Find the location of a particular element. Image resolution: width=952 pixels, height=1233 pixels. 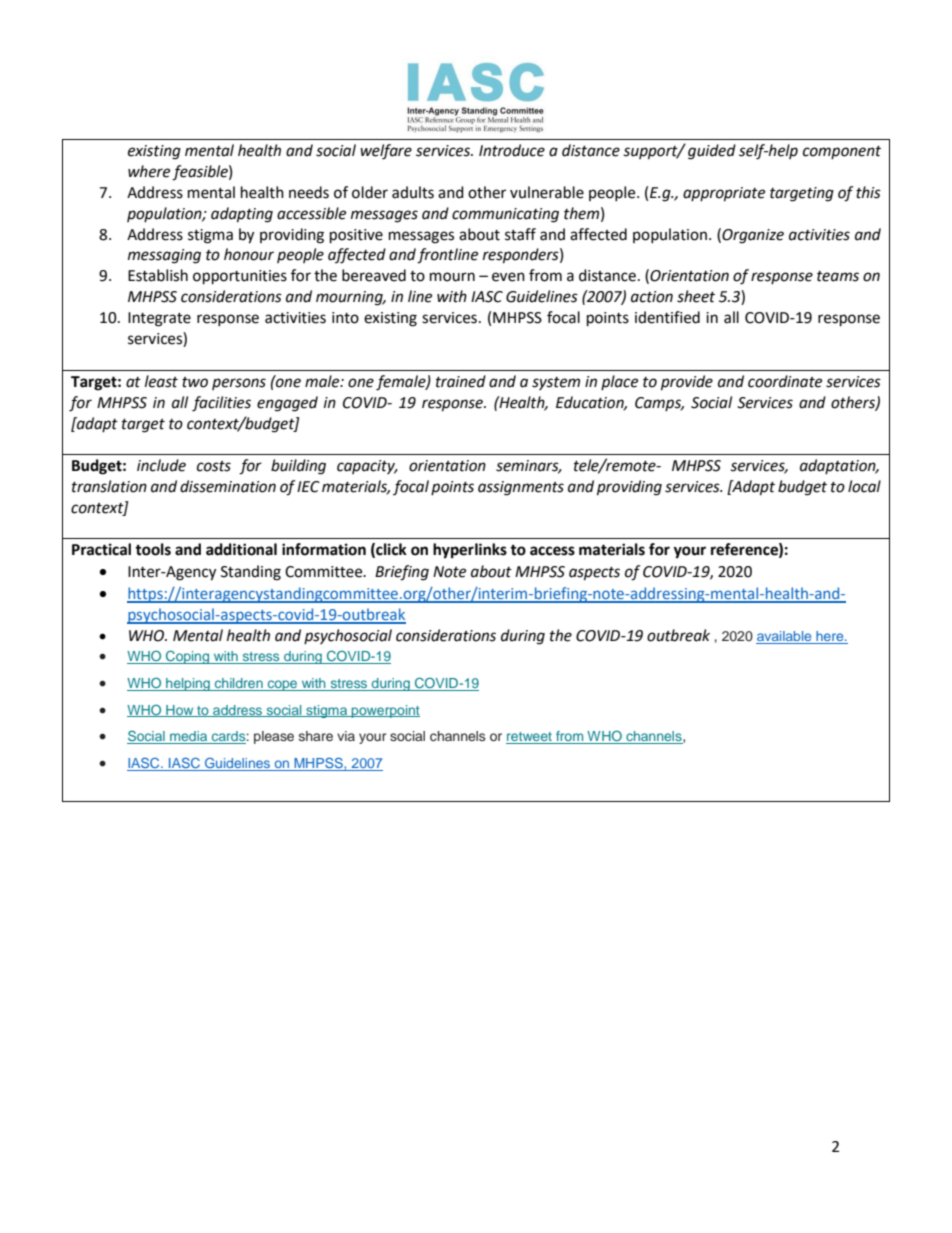

retweet is located at coordinates (530, 738).
